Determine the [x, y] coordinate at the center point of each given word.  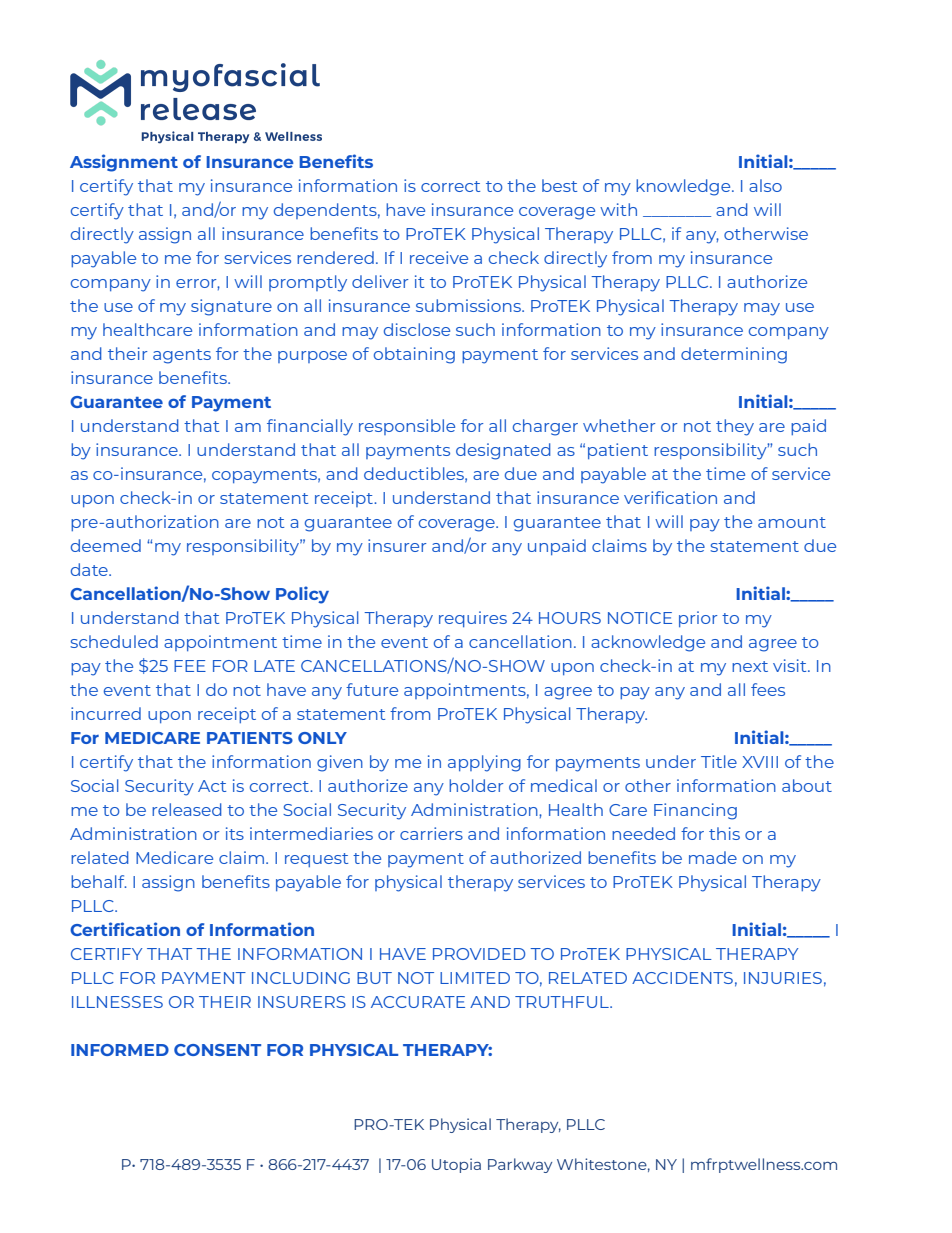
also [765, 185]
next [750, 666]
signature [231, 307]
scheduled [114, 641]
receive [439, 257]
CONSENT [217, 1050]
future [372, 689]
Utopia [456, 1165]
